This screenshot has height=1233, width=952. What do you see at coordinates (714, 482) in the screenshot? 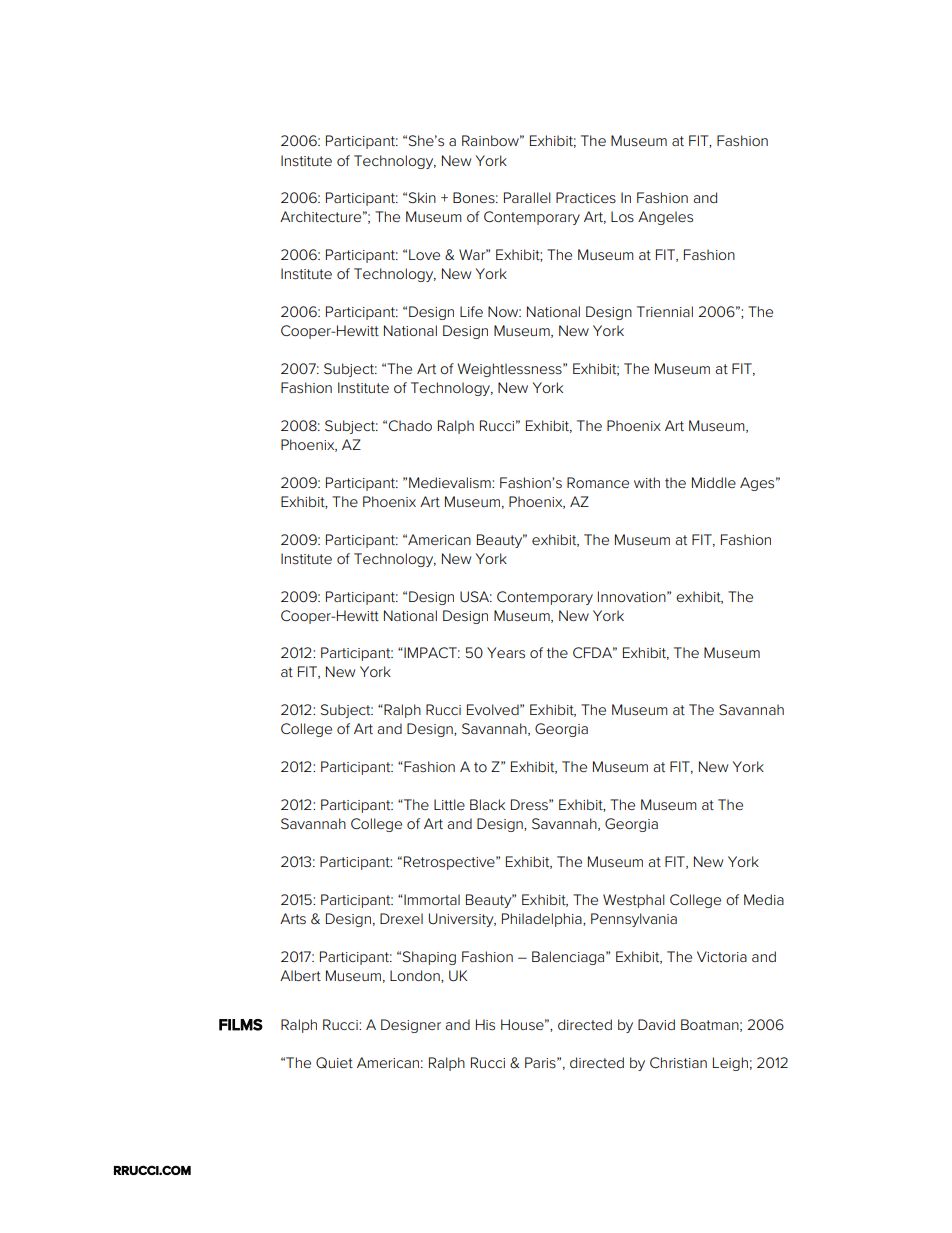
I see `Middle` at bounding box center [714, 482].
